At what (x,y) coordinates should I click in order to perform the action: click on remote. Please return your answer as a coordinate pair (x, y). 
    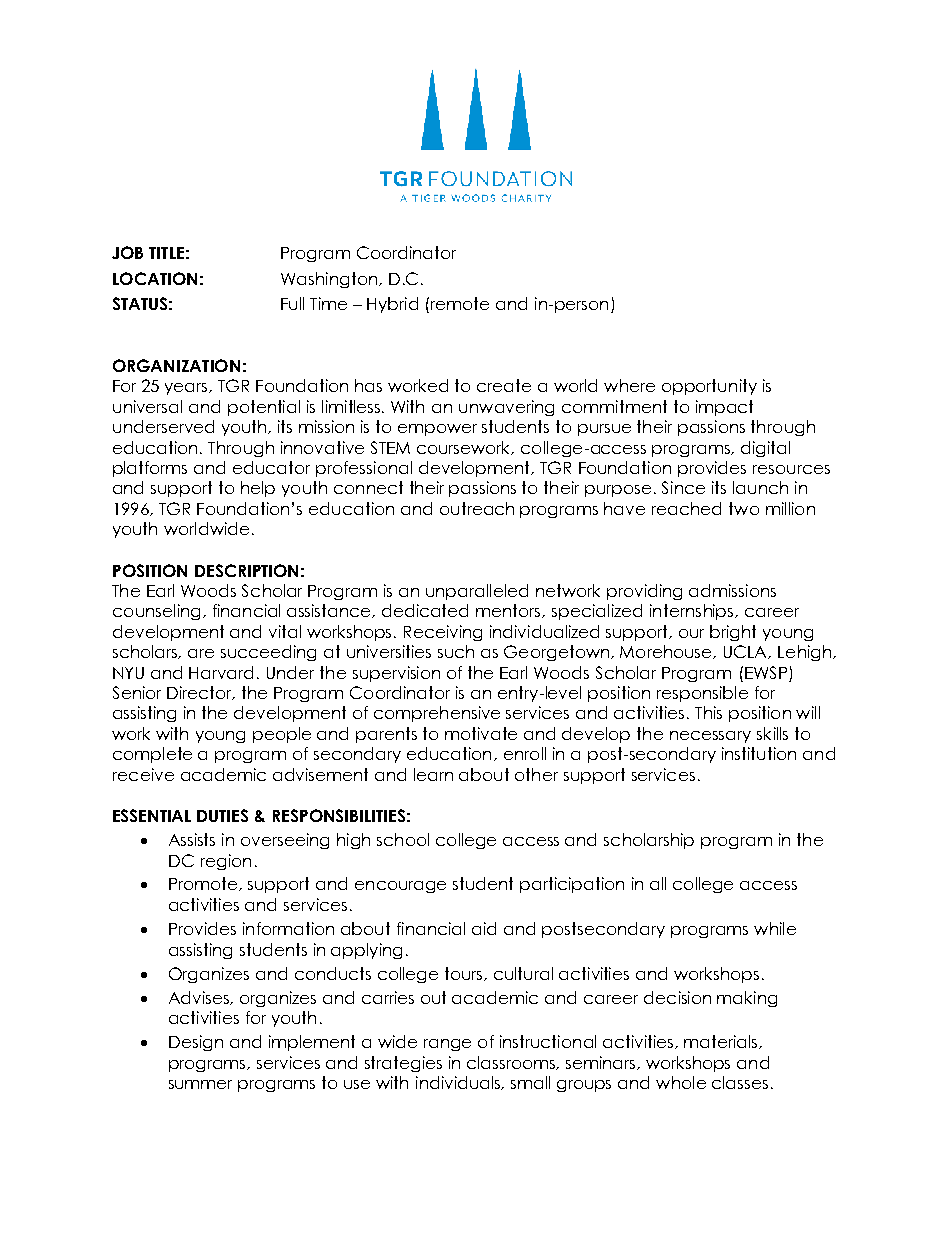
    Looking at the image, I should click on (460, 303).
